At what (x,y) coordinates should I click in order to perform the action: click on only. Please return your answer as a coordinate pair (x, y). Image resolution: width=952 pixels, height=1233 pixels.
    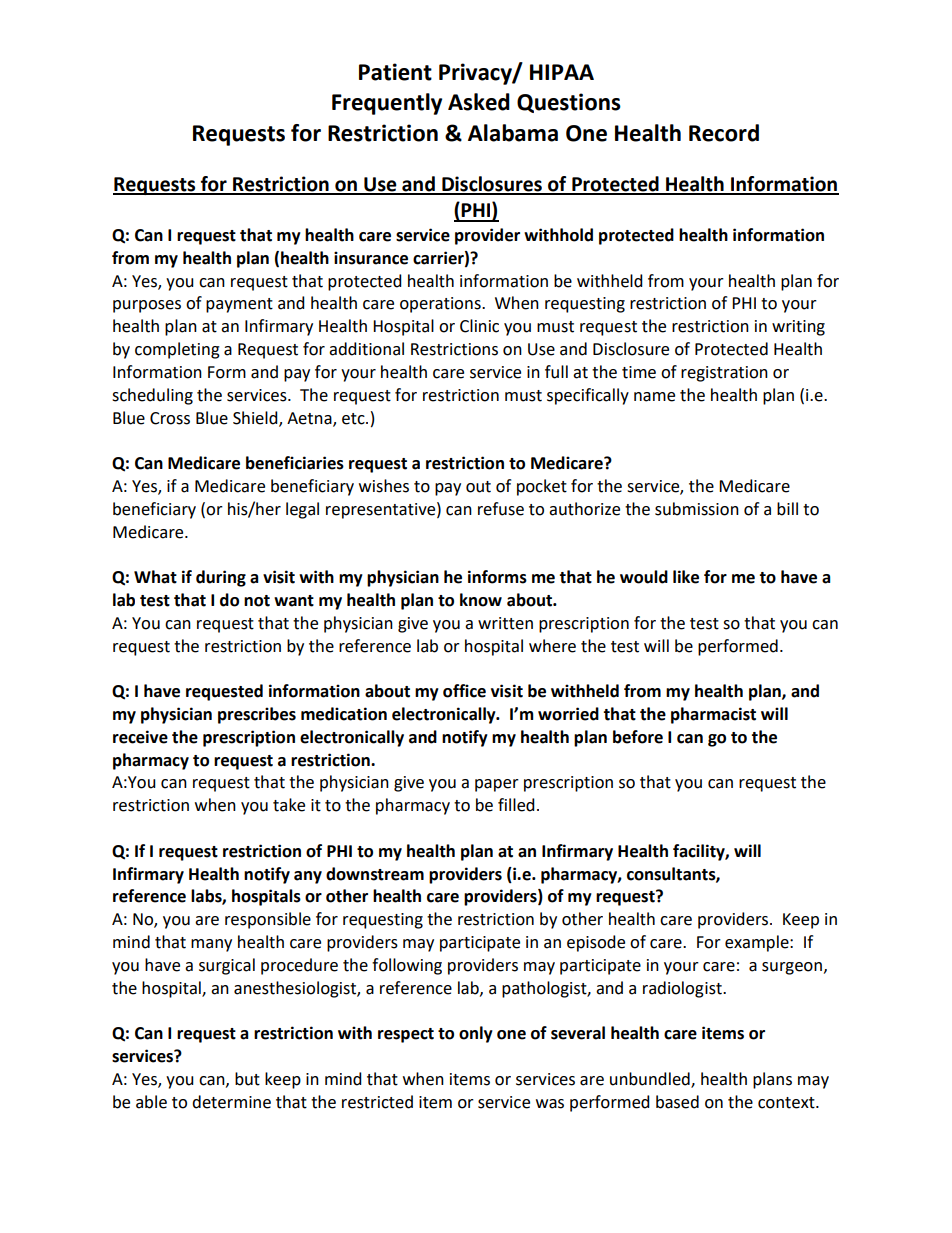
    Looking at the image, I should click on (476, 1034).
